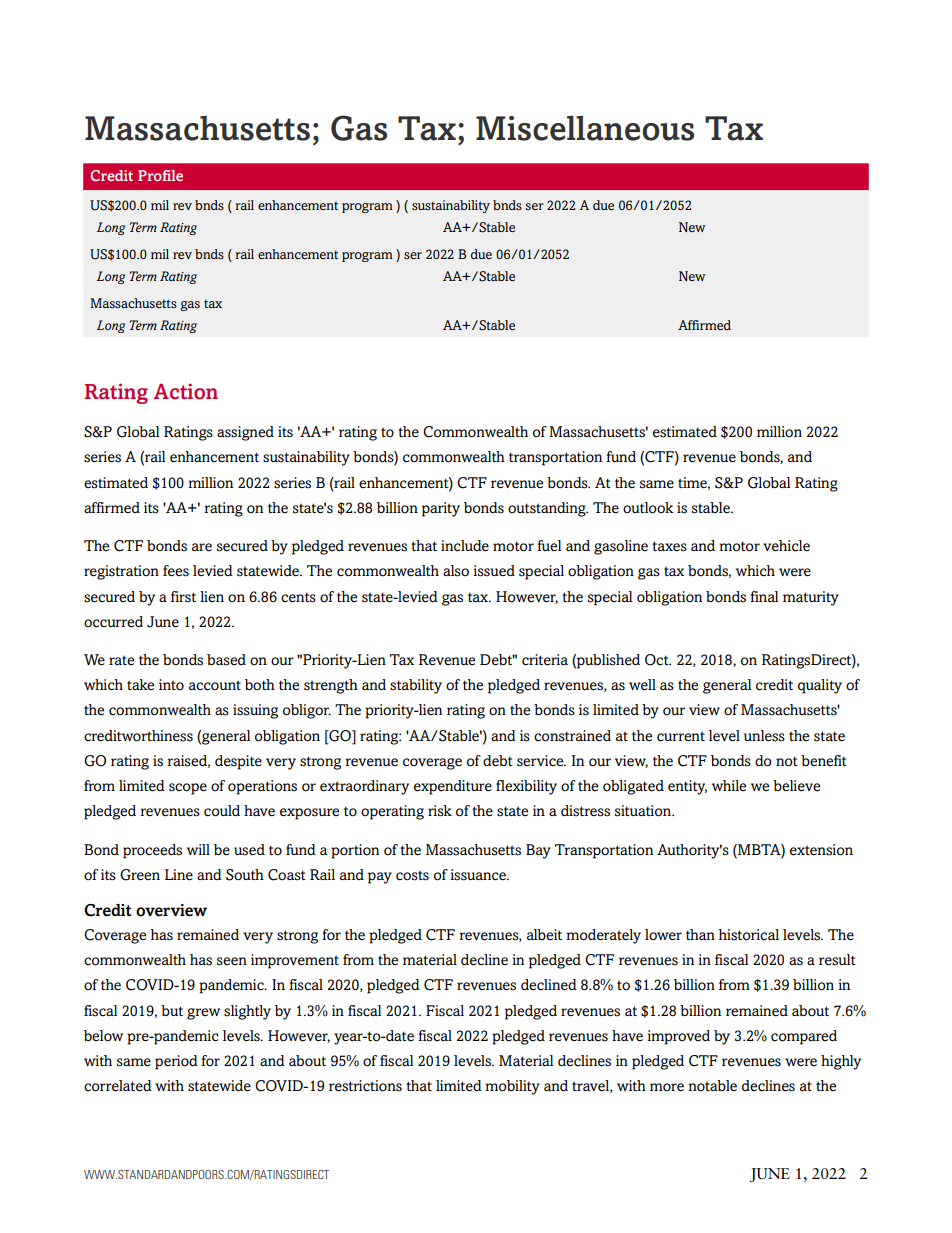 The width and height of the screenshot is (952, 1233). What do you see at coordinates (440, 811) in the screenshot?
I see `risk` at bounding box center [440, 811].
